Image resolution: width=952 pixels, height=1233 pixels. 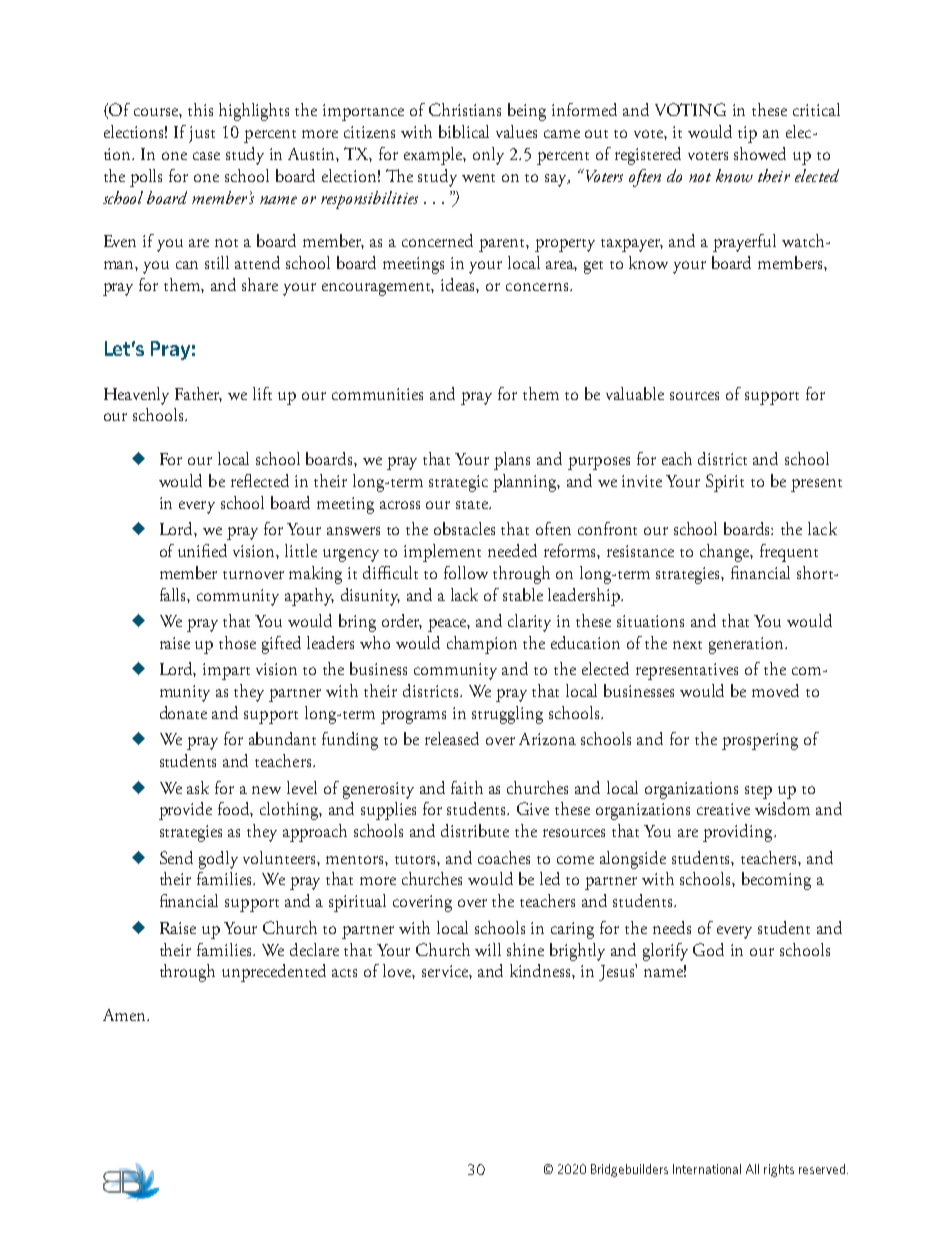 What do you see at coordinates (202, 134) in the screenshot?
I see `just` at bounding box center [202, 134].
